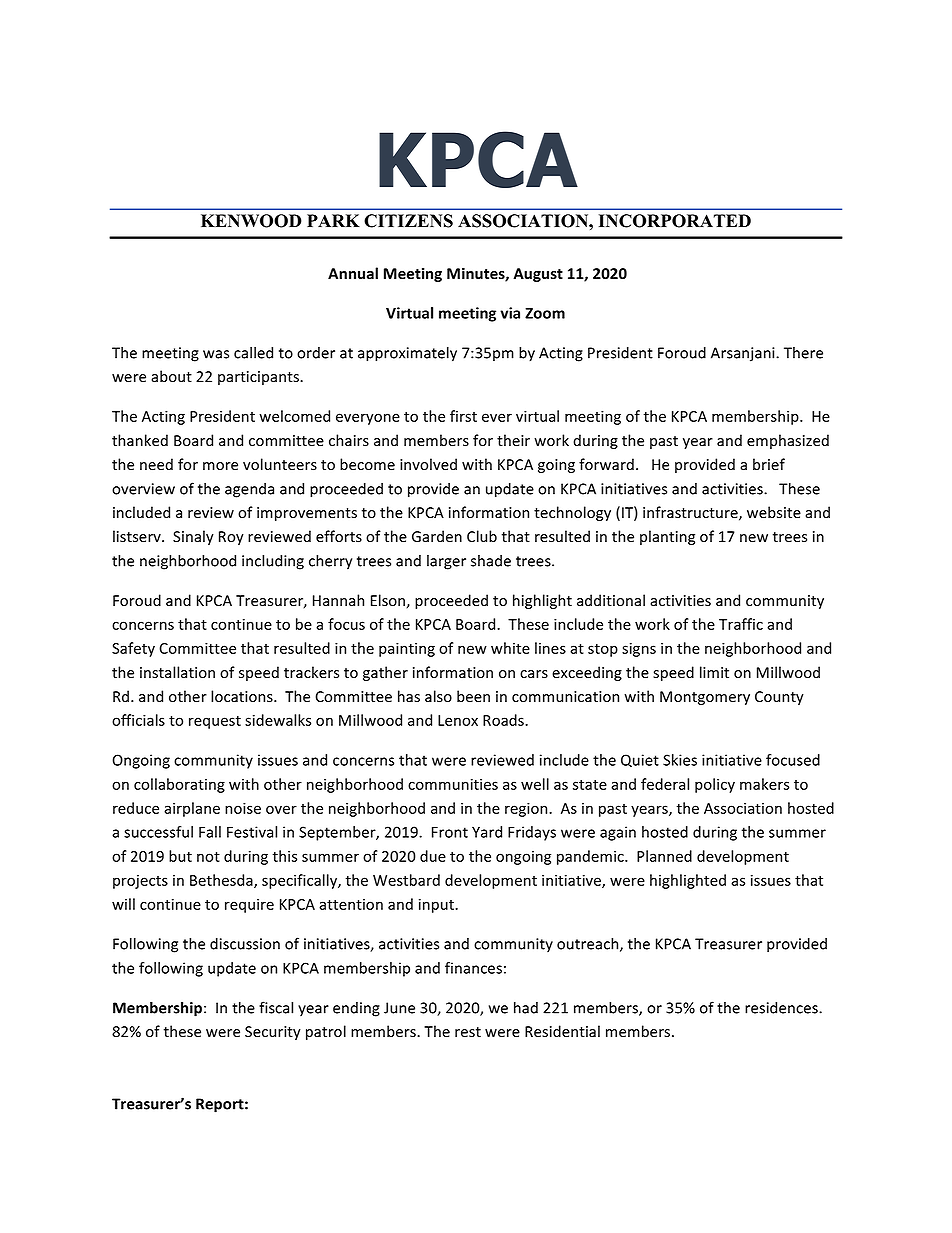 The width and height of the screenshot is (952, 1233). What do you see at coordinates (774, 512) in the screenshot?
I see `website` at bounding box center [774, 512].
